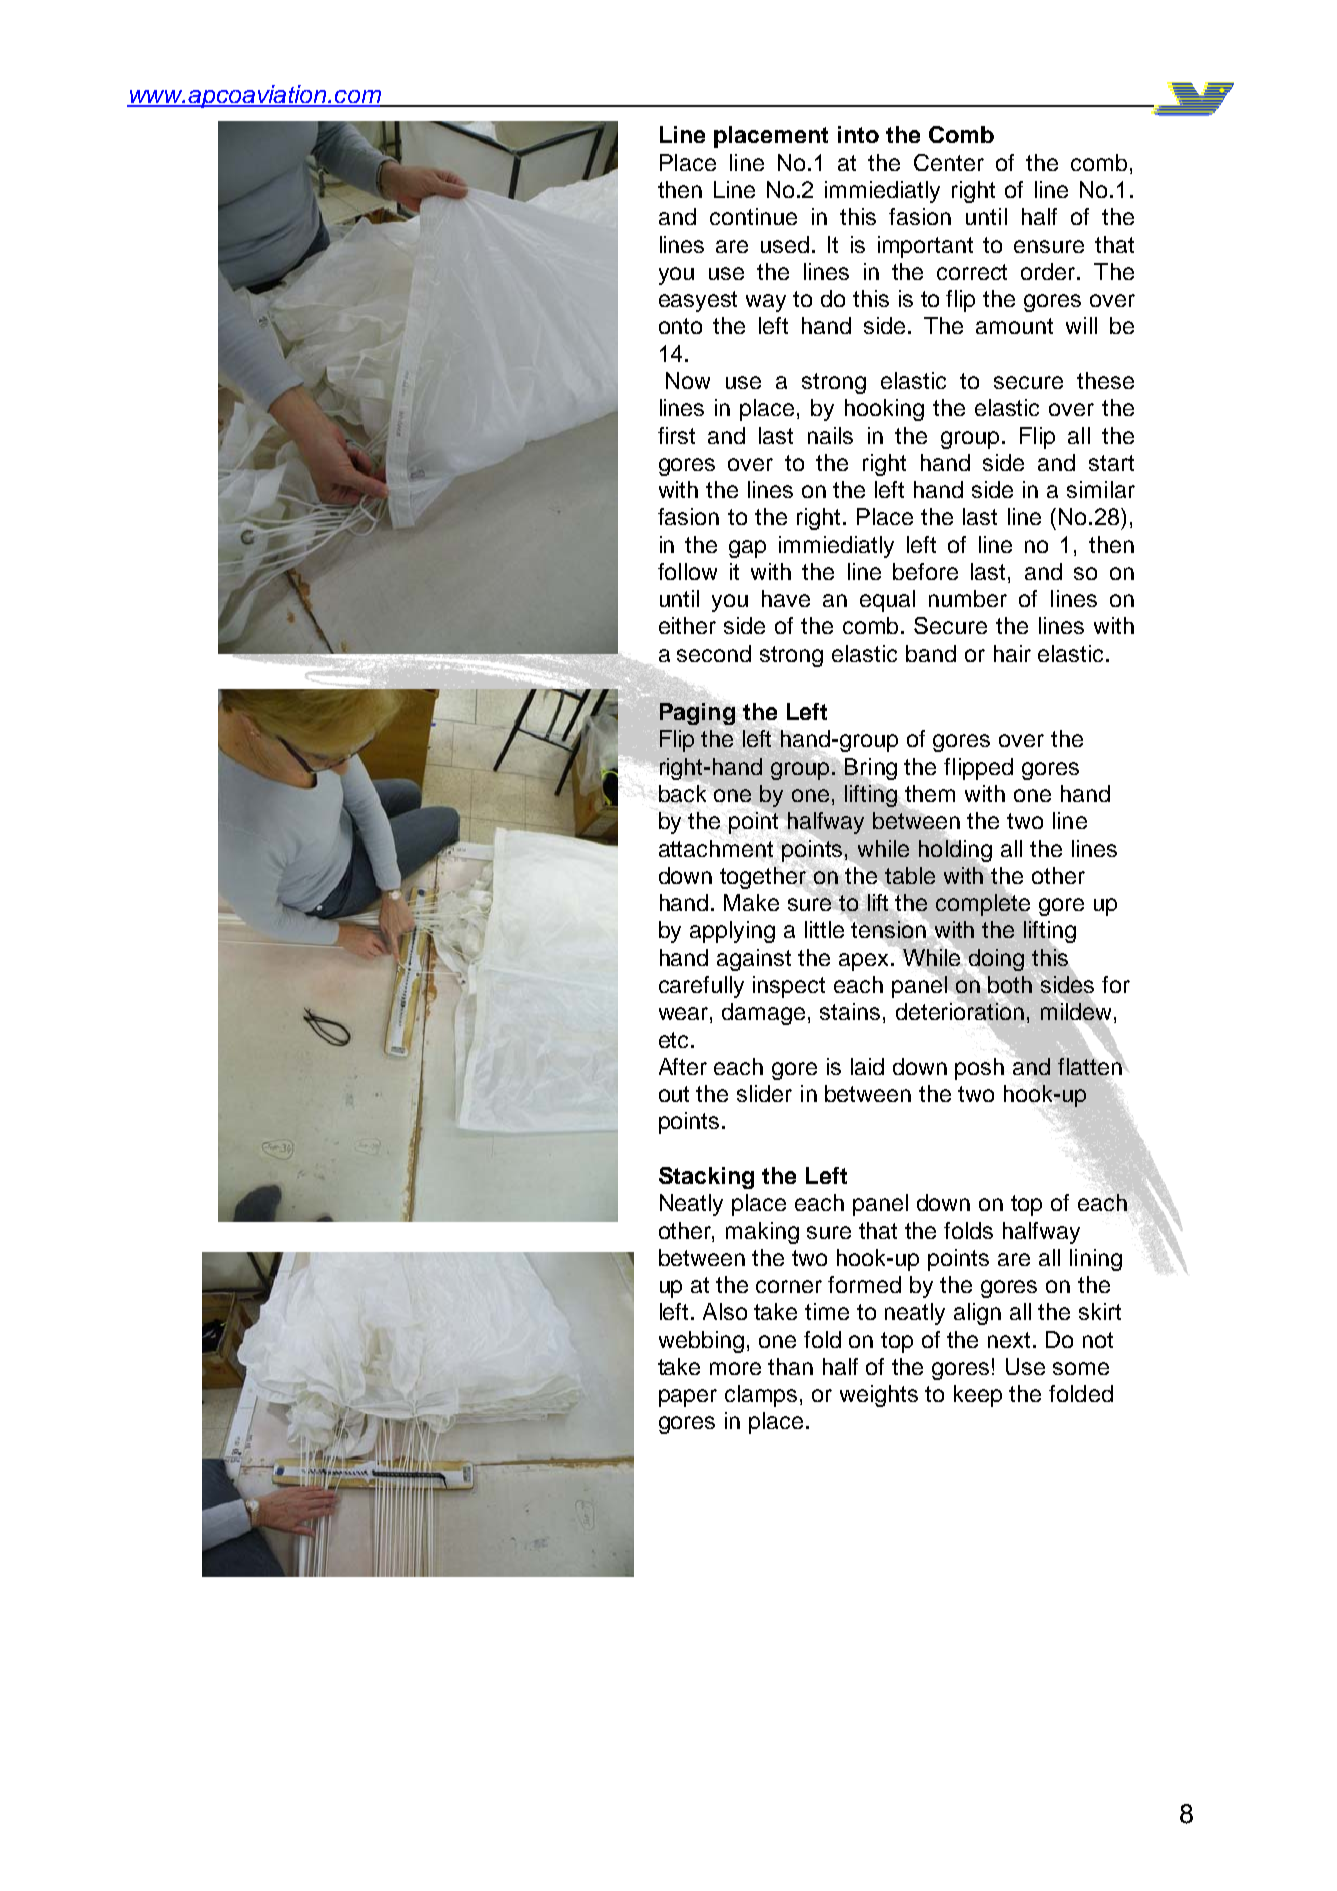  Describe the element at coordinates (979, 1069) in the screenshot. I see `posh` at that location.
